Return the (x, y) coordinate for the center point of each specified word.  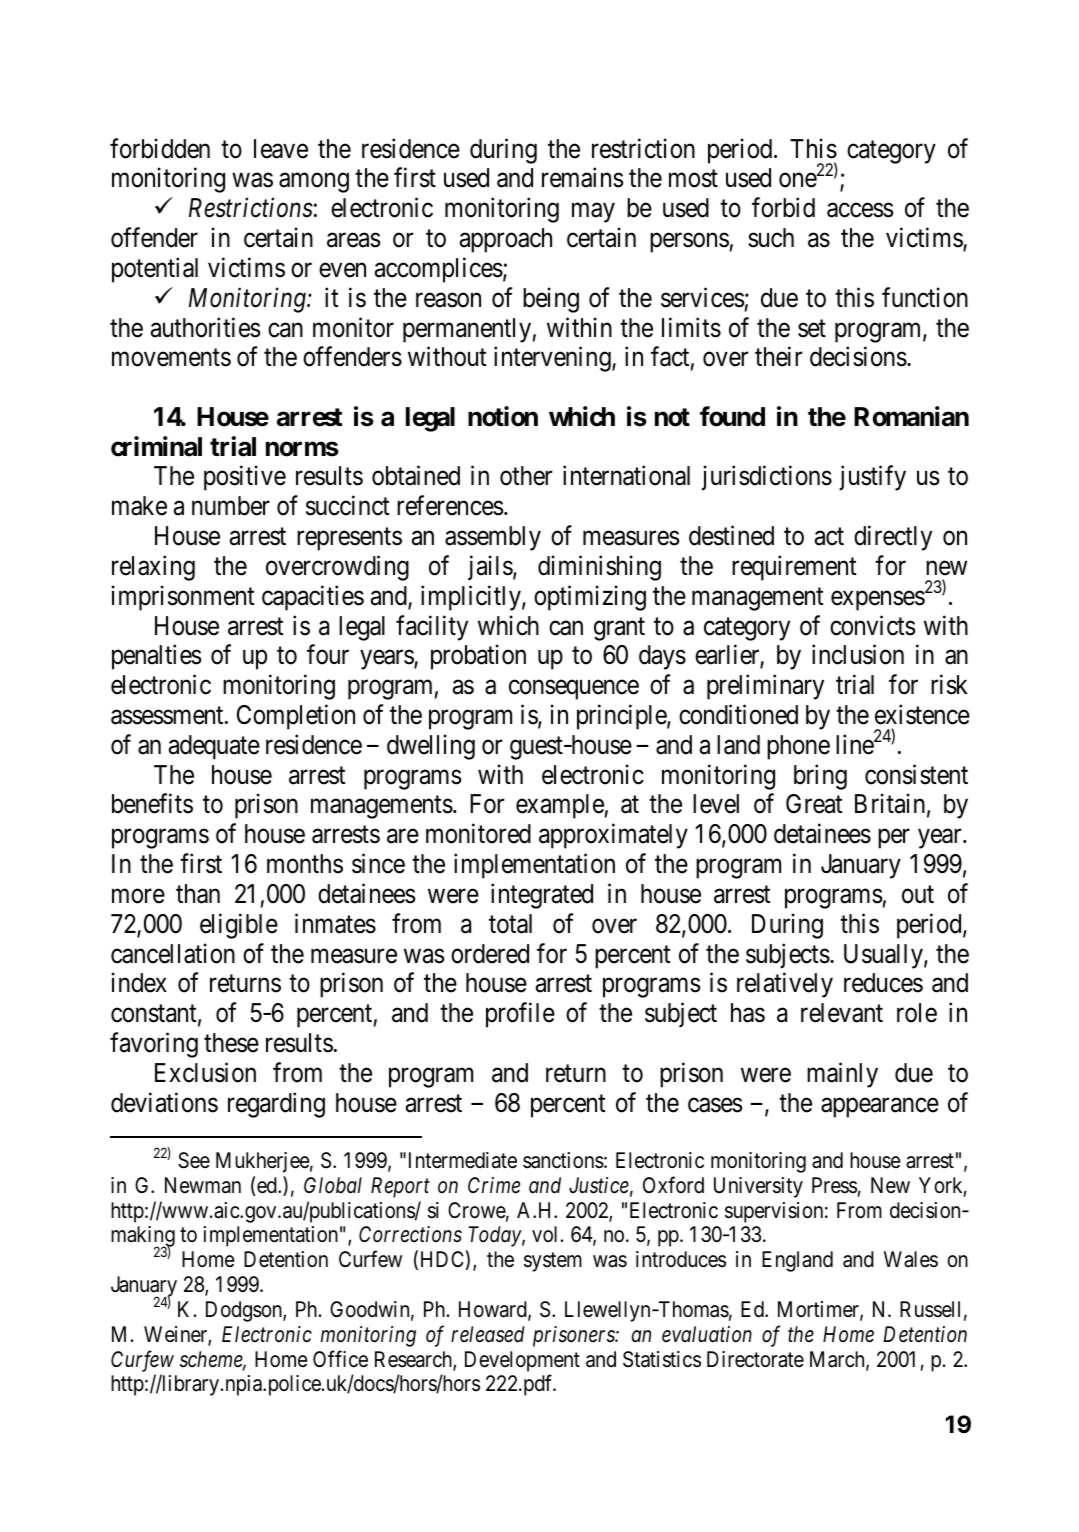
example (560, 806)
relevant (842, 1013)
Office (340, 1359)
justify (872, 478)
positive (245, 478)
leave (281, 149)
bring (820, 777)
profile (520, 1015)
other (526, 476)
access (860, 210)
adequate (214, 747)
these (231, 1043)
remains (582, 178)
